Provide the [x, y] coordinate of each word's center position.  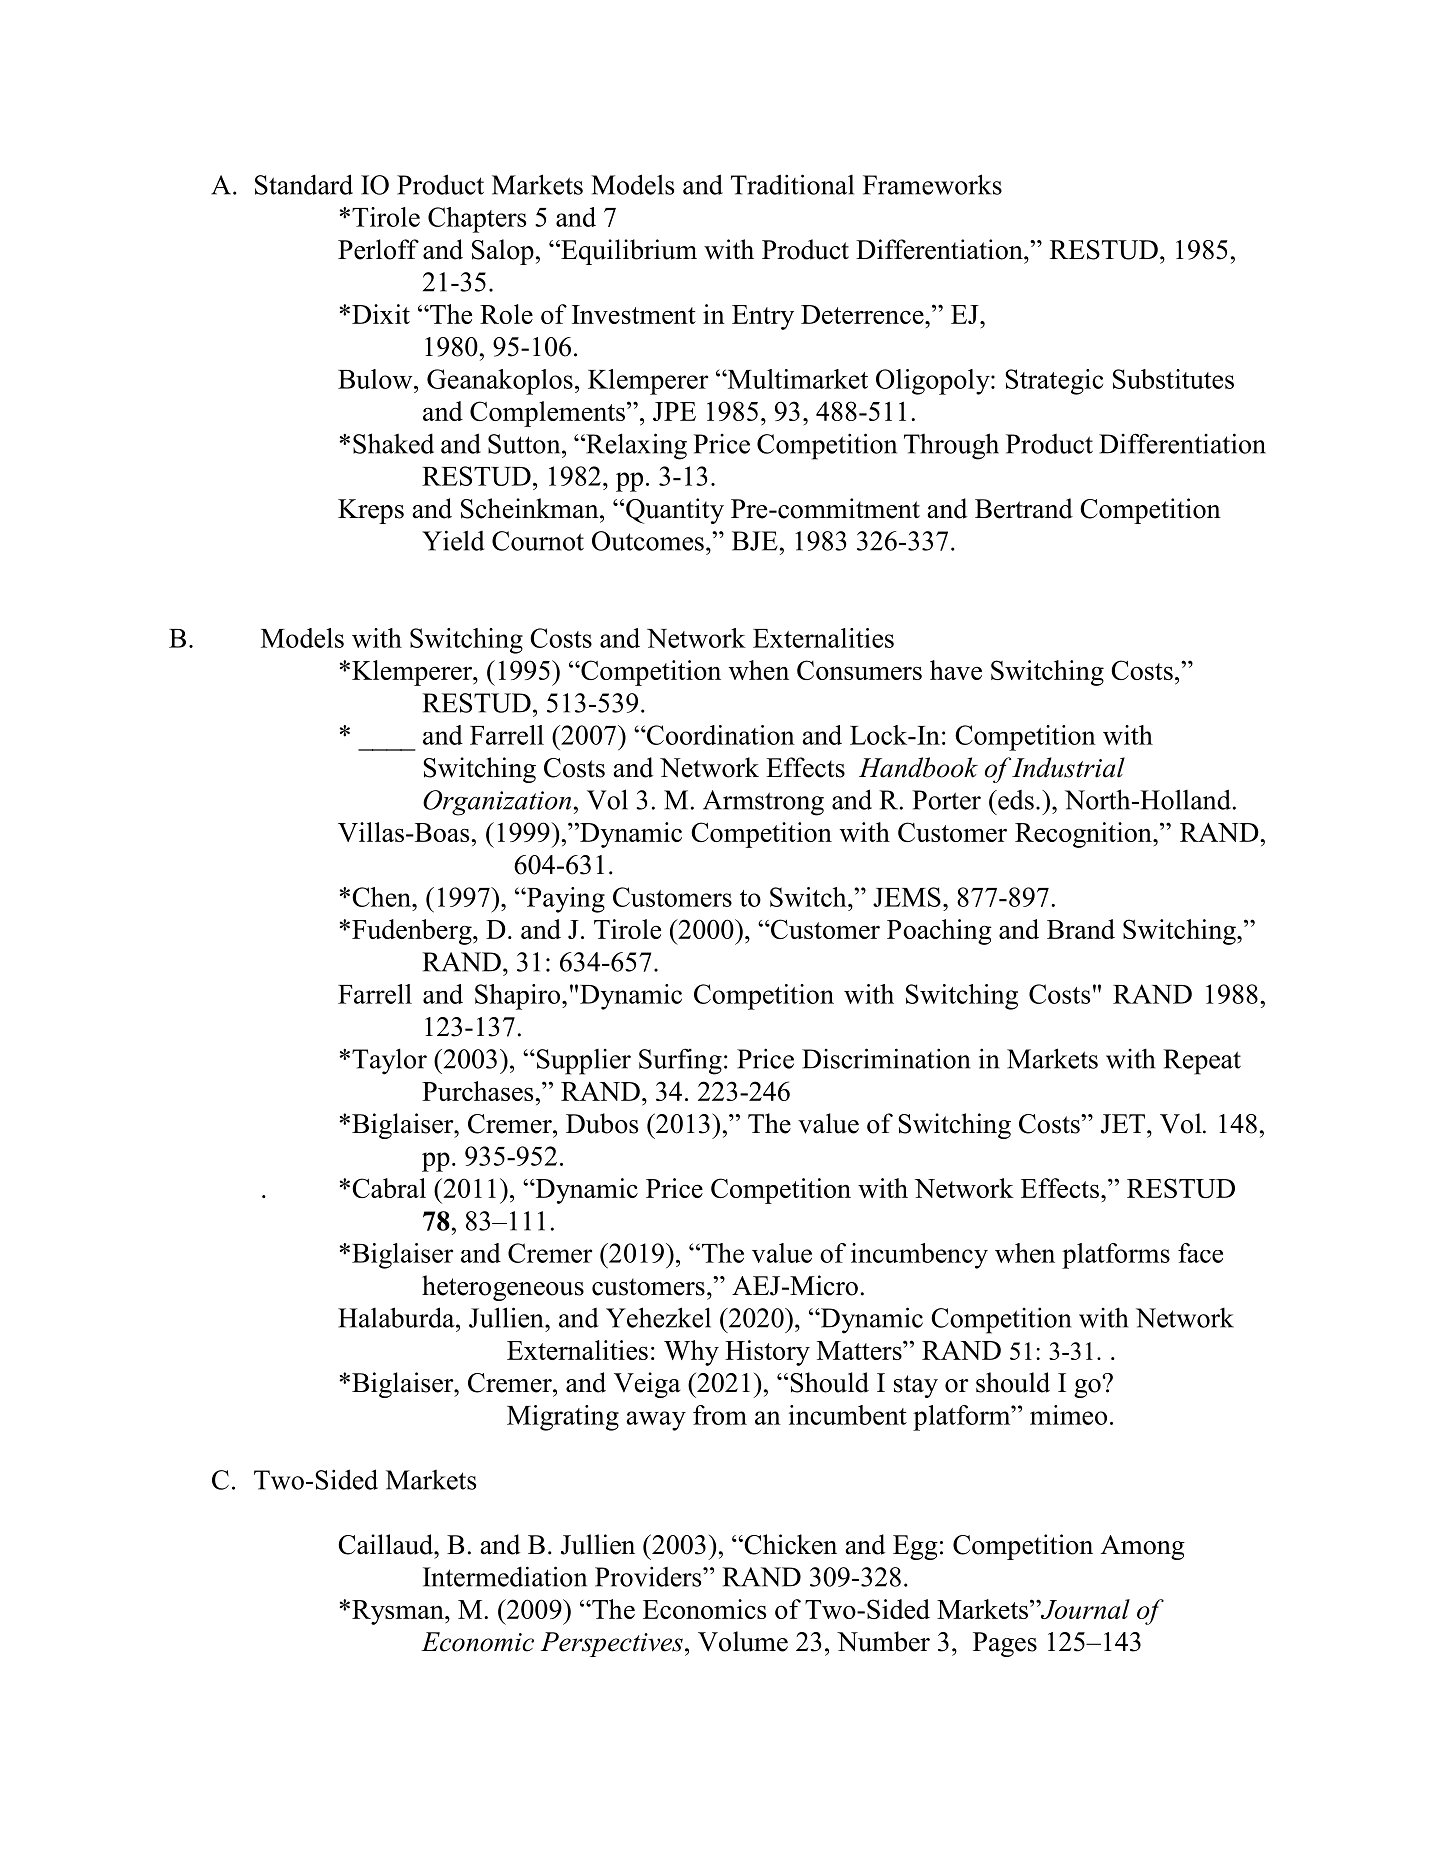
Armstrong [763, 803]
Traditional [792, 184]
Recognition [1084, 835]
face [1200, 1253]
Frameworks [932, 184]
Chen [382, 897]
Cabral [389, 1188]
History [767, 1353]
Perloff [378, 249]
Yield [453, 540]
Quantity [675, 511]
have [956, 670]
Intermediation [505, 1576]
